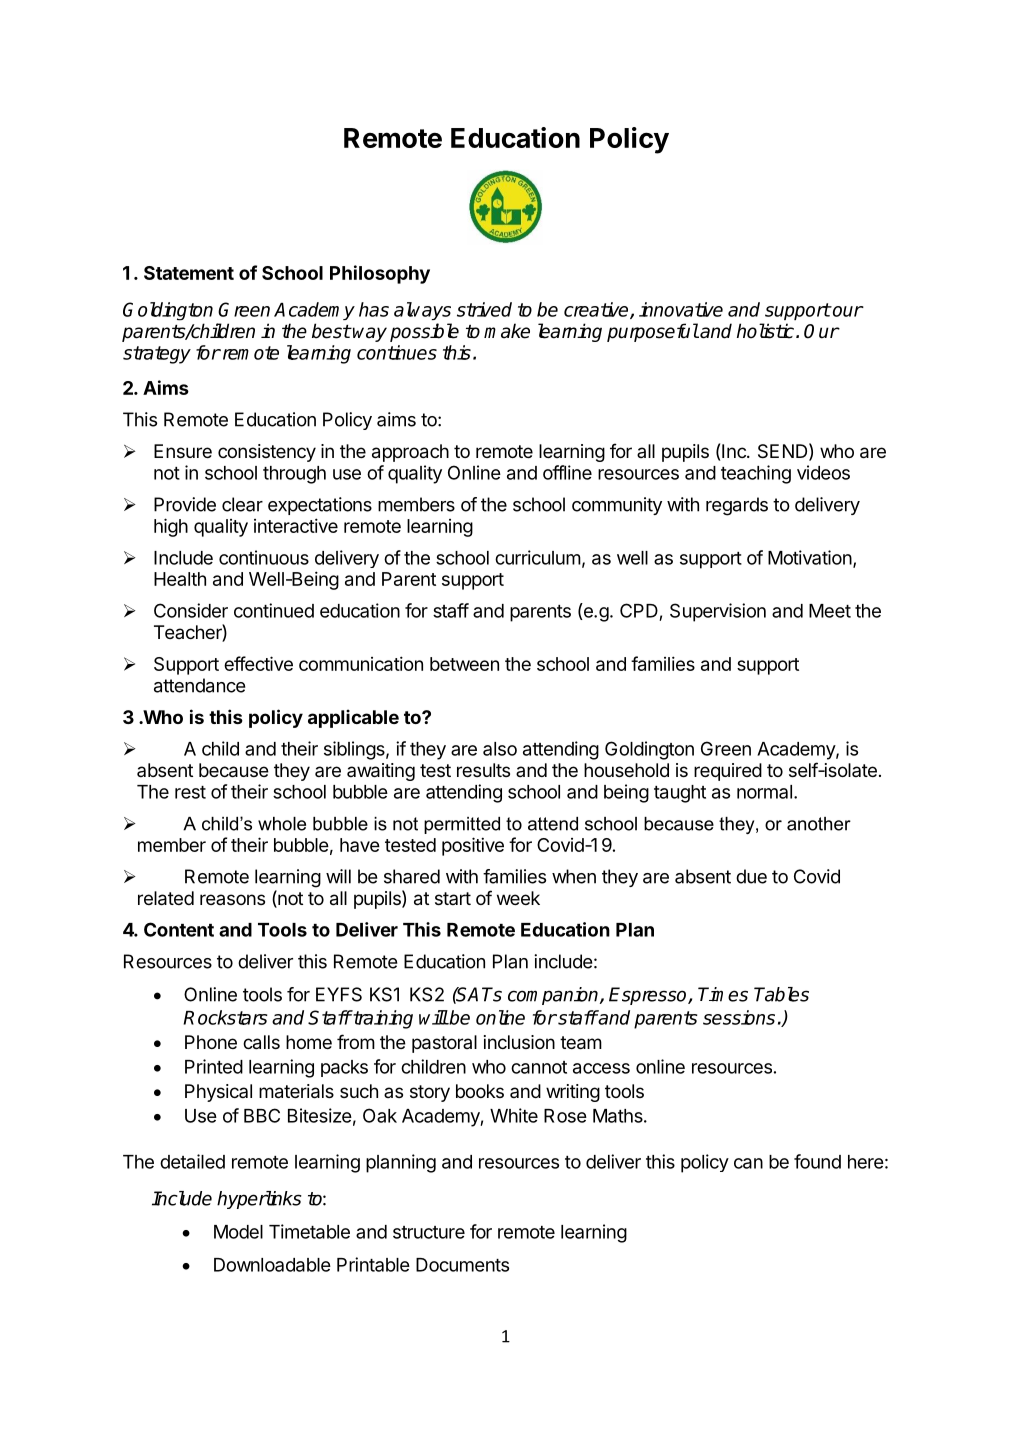 This image has height=1430, width=1011. What do you see at coordinates (462, 1265) in the image?
I see `Documents` at bounding box center [462, 1265].
